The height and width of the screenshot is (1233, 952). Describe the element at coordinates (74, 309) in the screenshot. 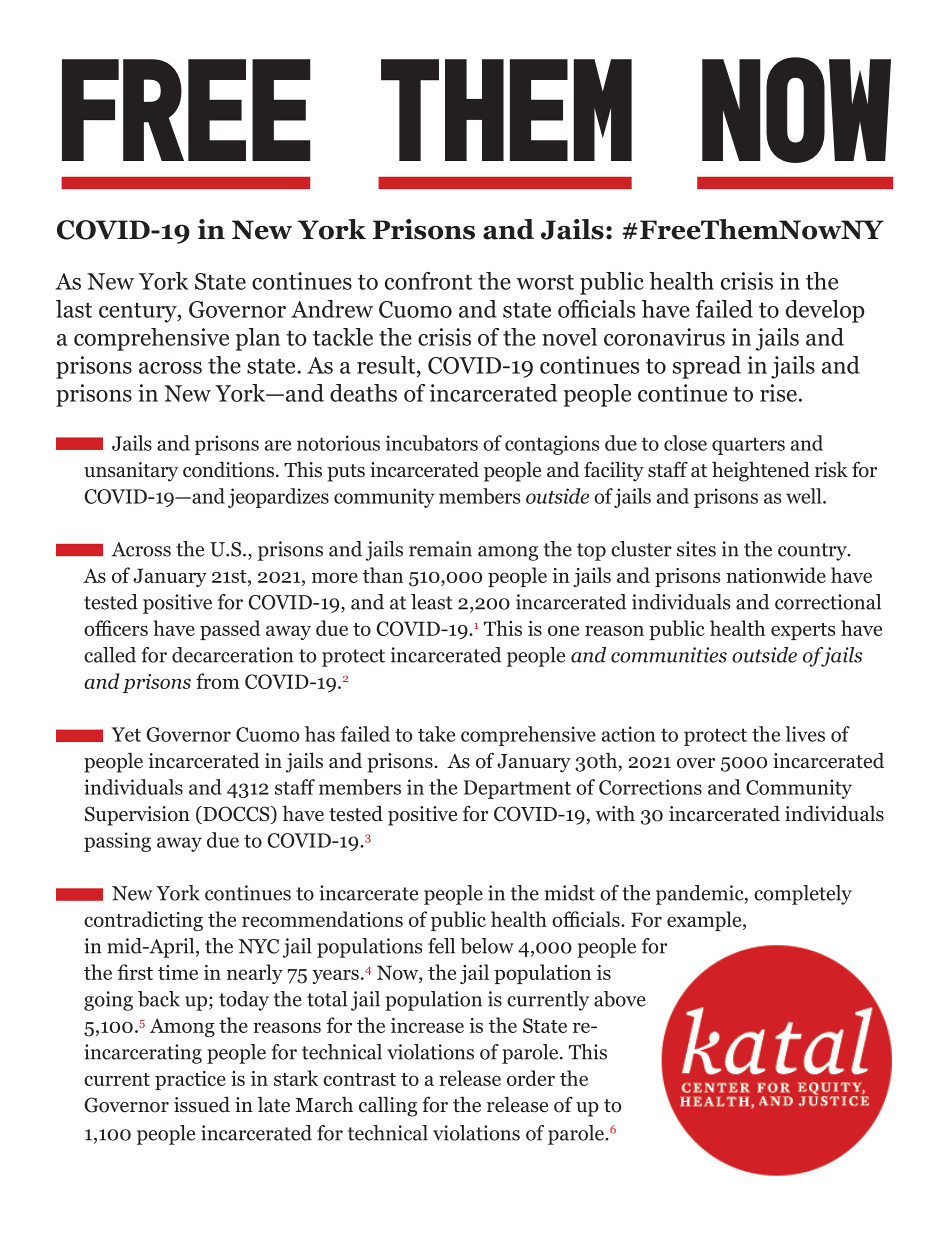

I see `last` at that location.
